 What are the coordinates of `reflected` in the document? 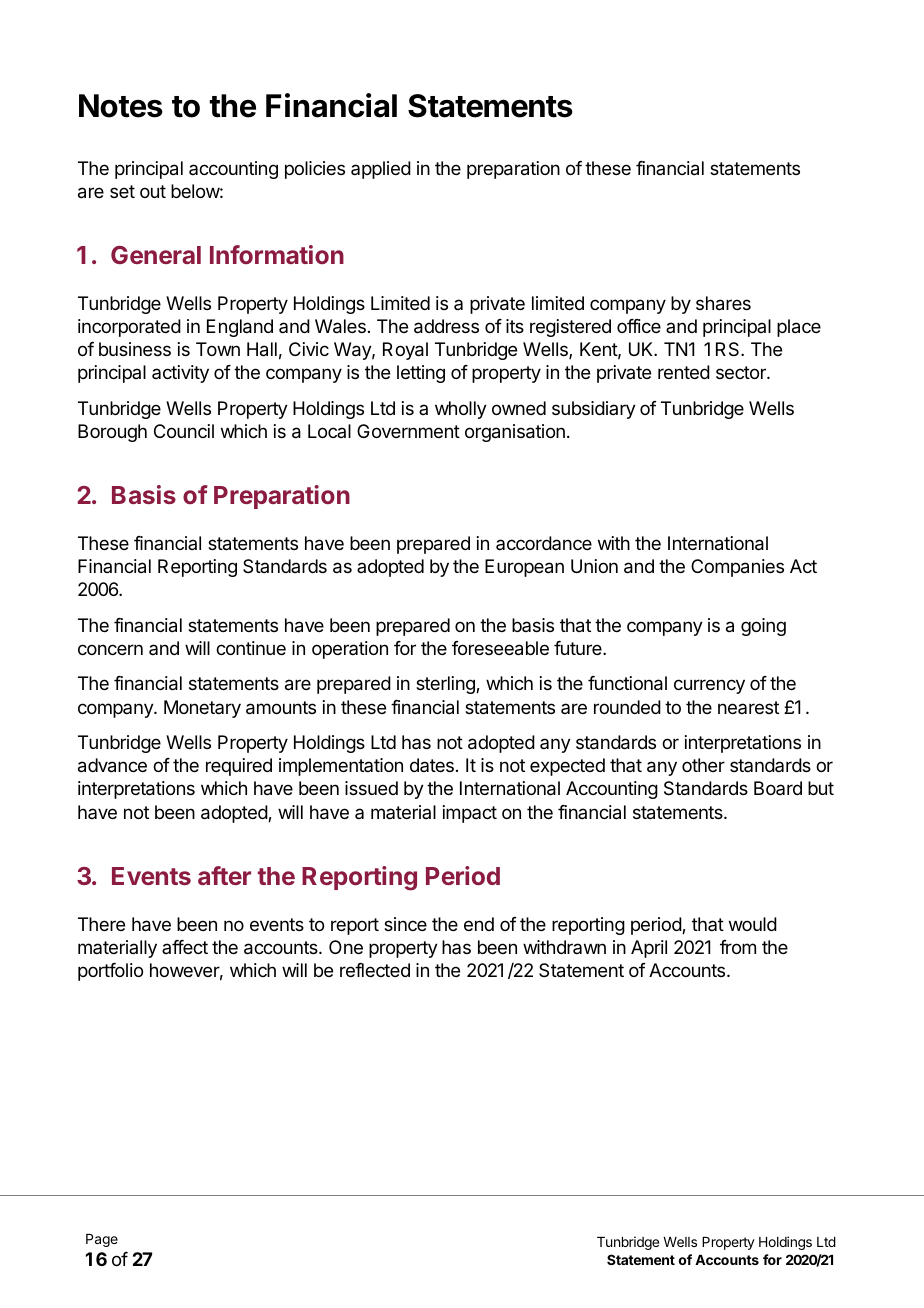 It's located at (375, 970).
